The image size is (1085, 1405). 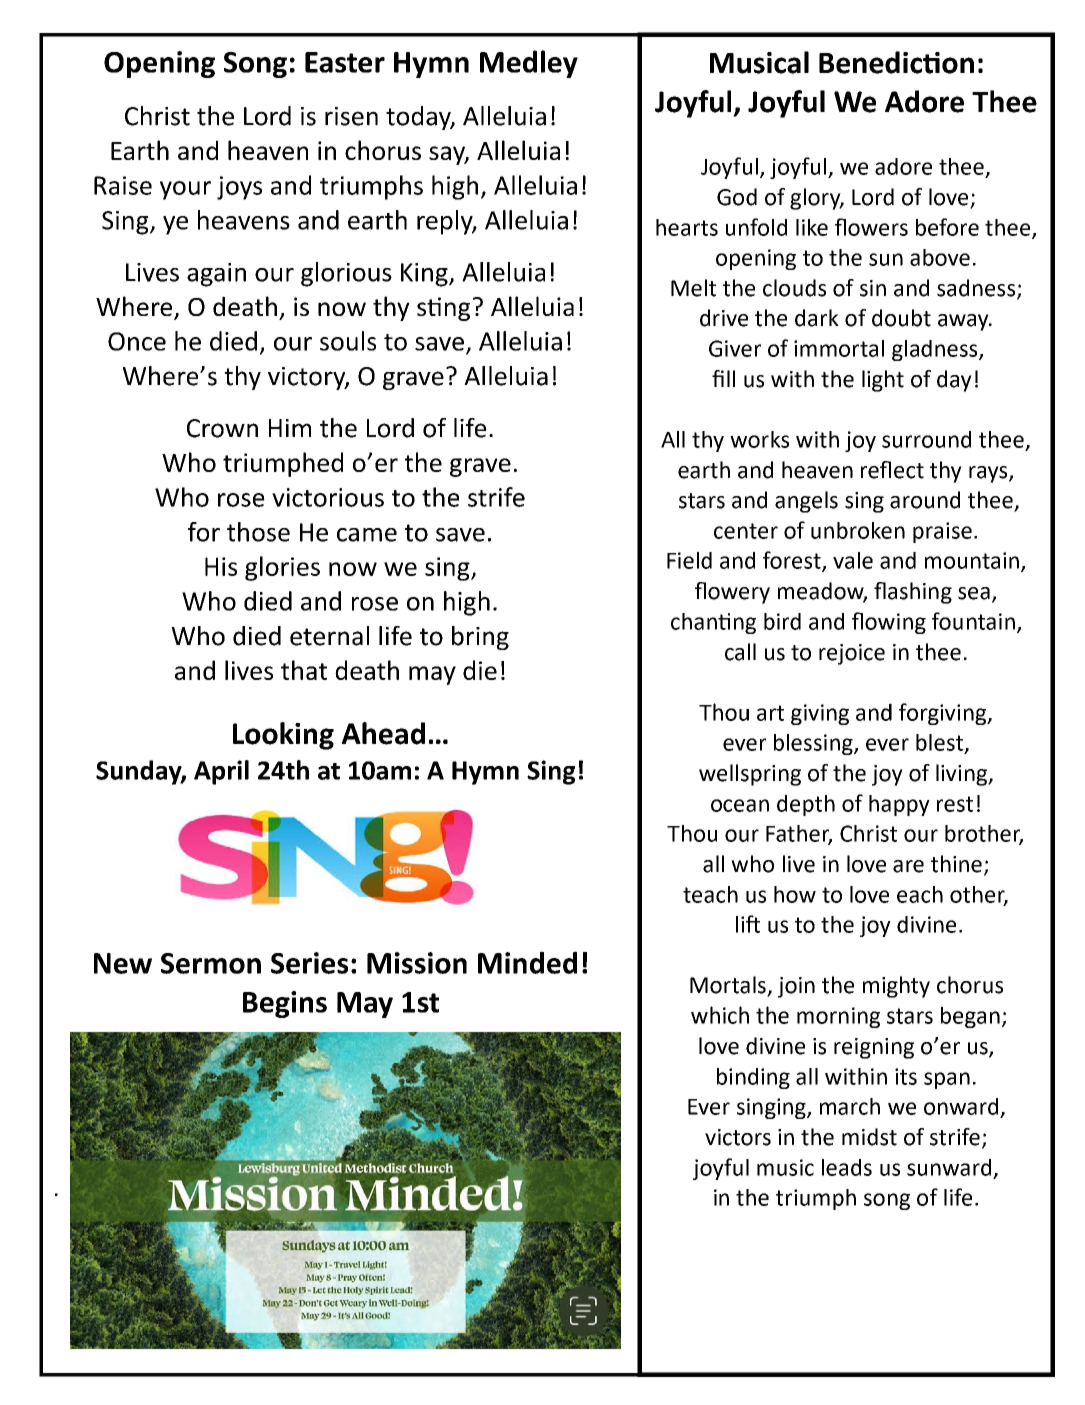 What do you see at coordinates (211, 963) in the document?
I see `Sermon` at bounding box center [211, 963].
